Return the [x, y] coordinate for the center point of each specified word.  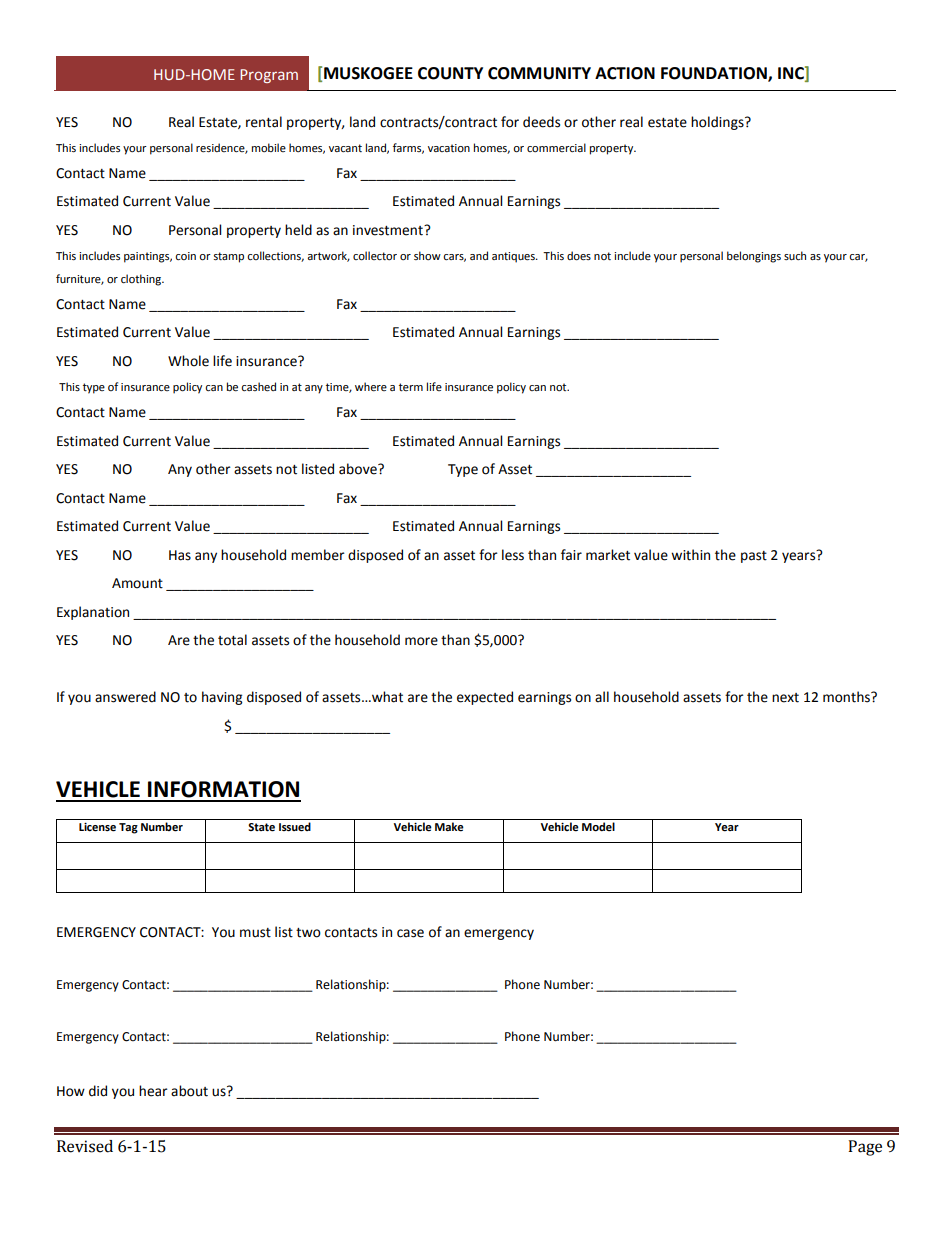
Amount [137, 583]
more [421, 641]
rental [264, 122]
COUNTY [450, 73]
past [754, 557]
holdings [718, 123]
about [189, 1091]
